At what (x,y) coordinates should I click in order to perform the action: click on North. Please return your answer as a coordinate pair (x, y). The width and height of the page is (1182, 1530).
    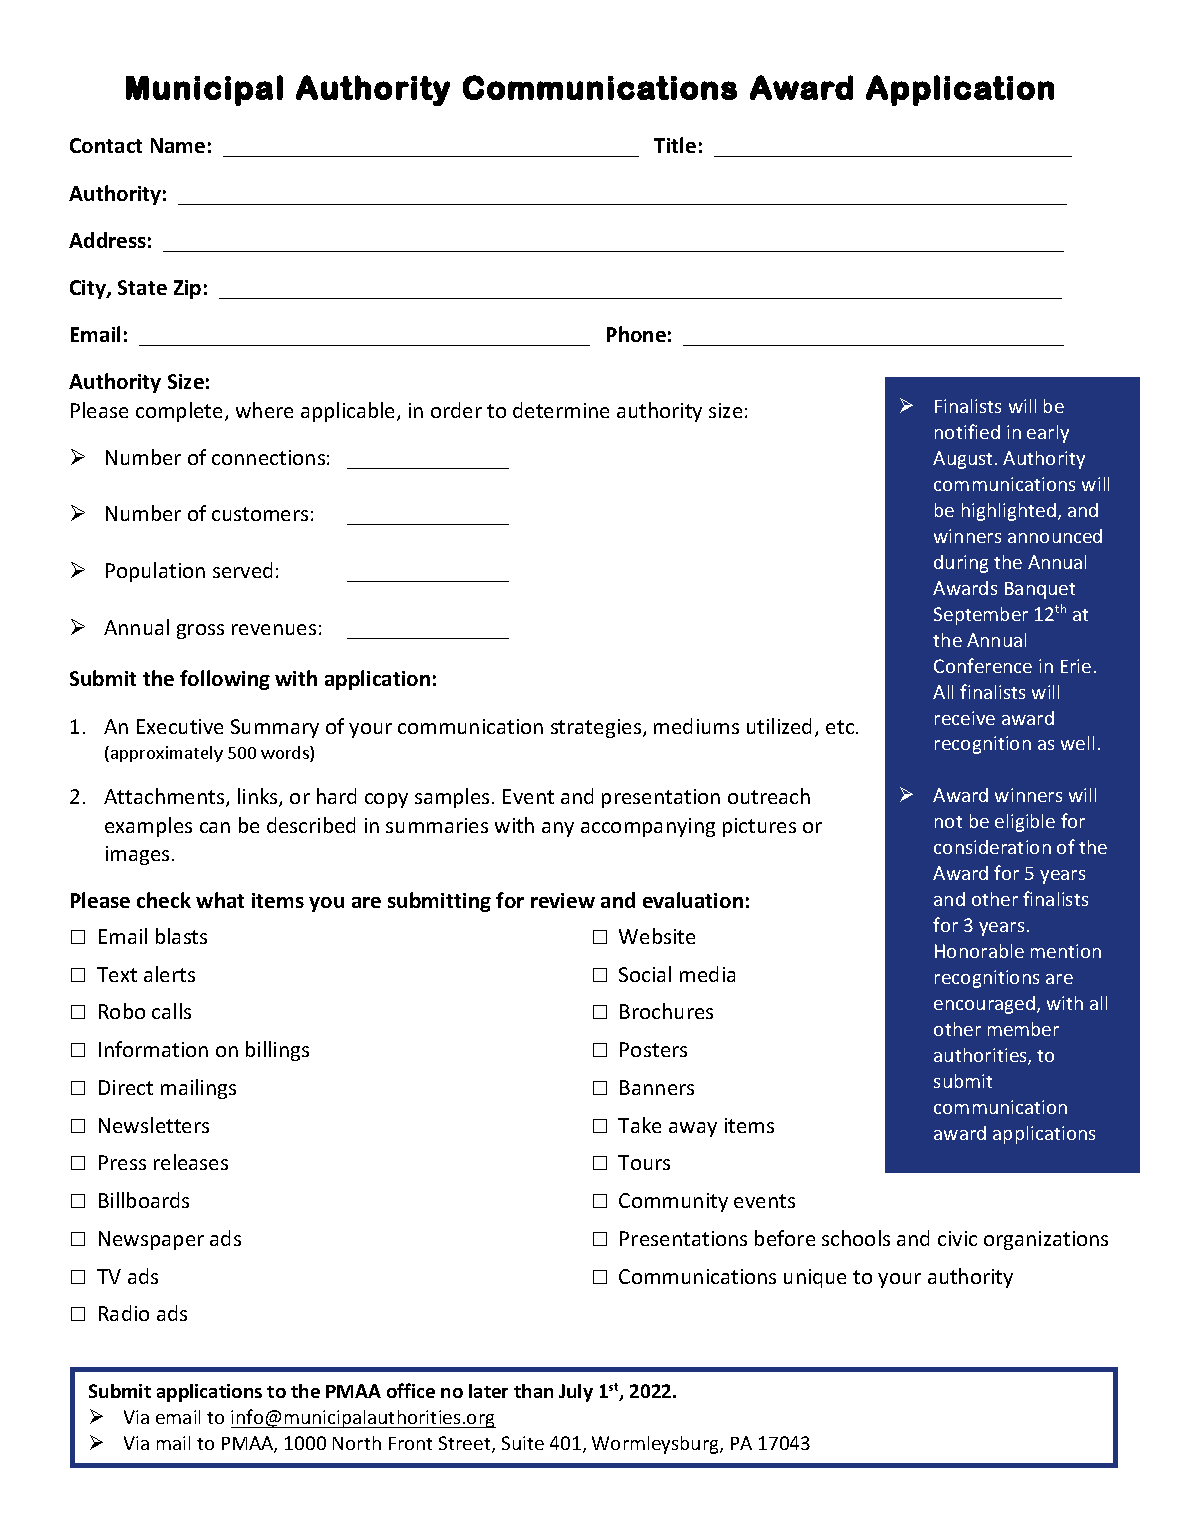
    Looking at the image, I should click on (357, 1443).
